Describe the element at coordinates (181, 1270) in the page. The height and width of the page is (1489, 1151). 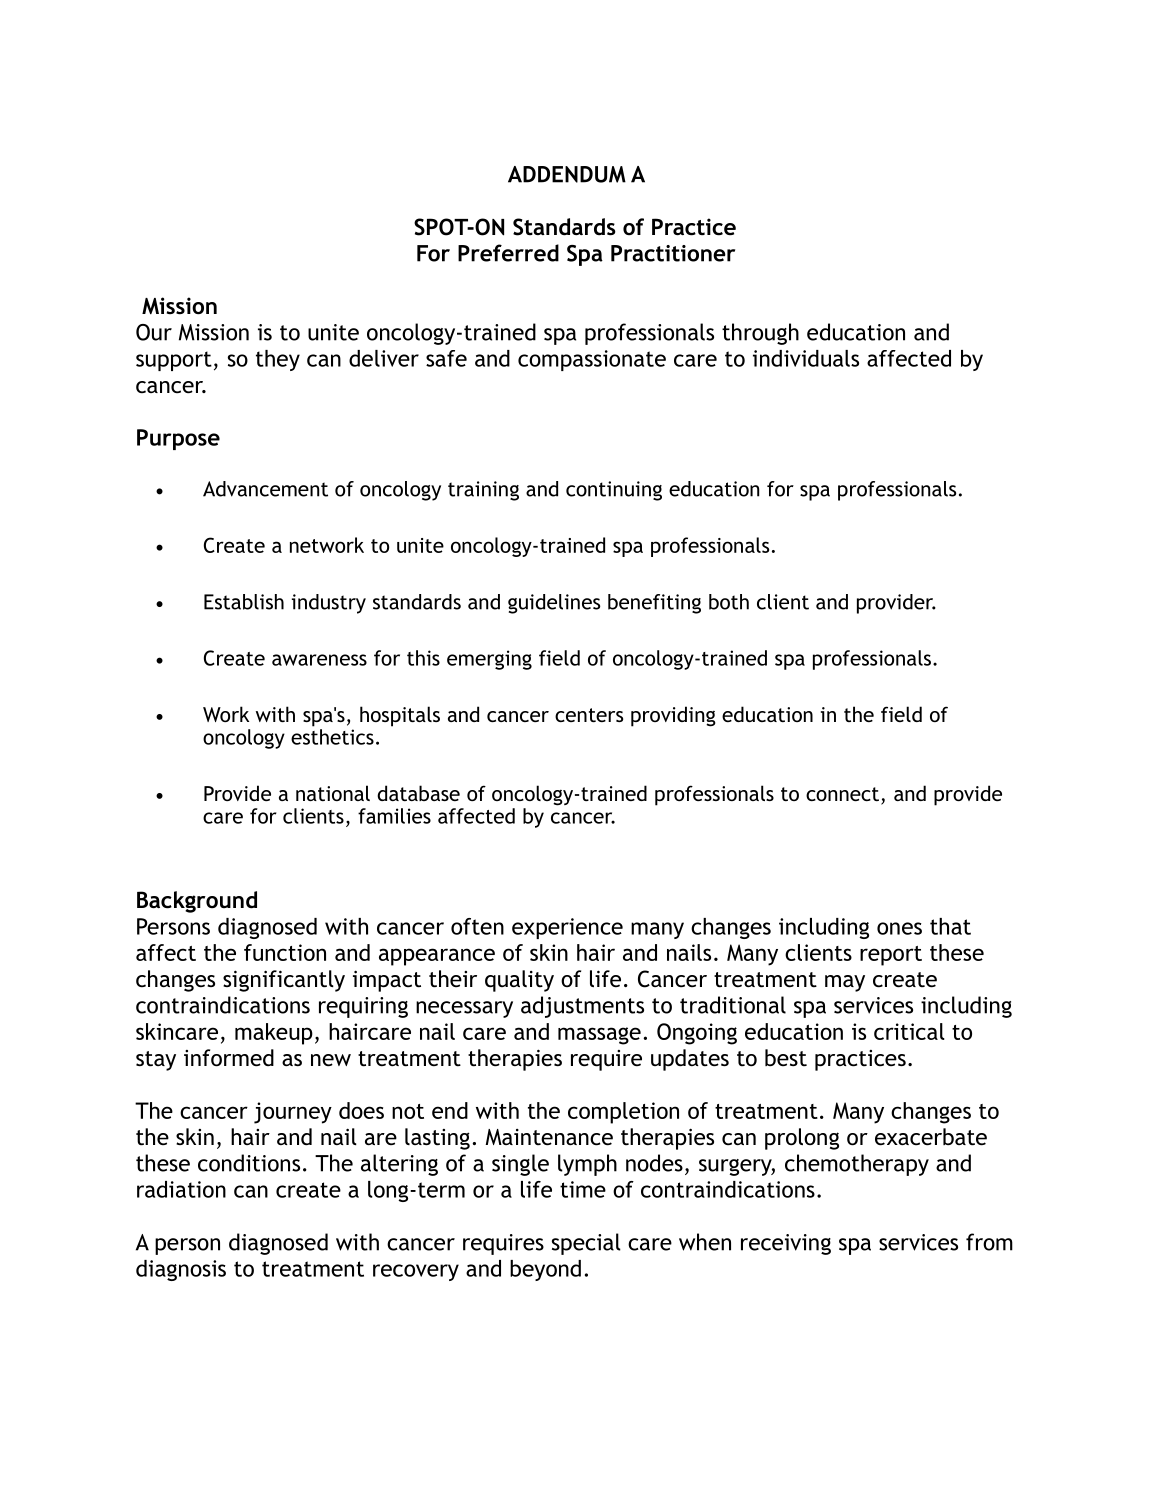
I see `diagnosis` at that location.
